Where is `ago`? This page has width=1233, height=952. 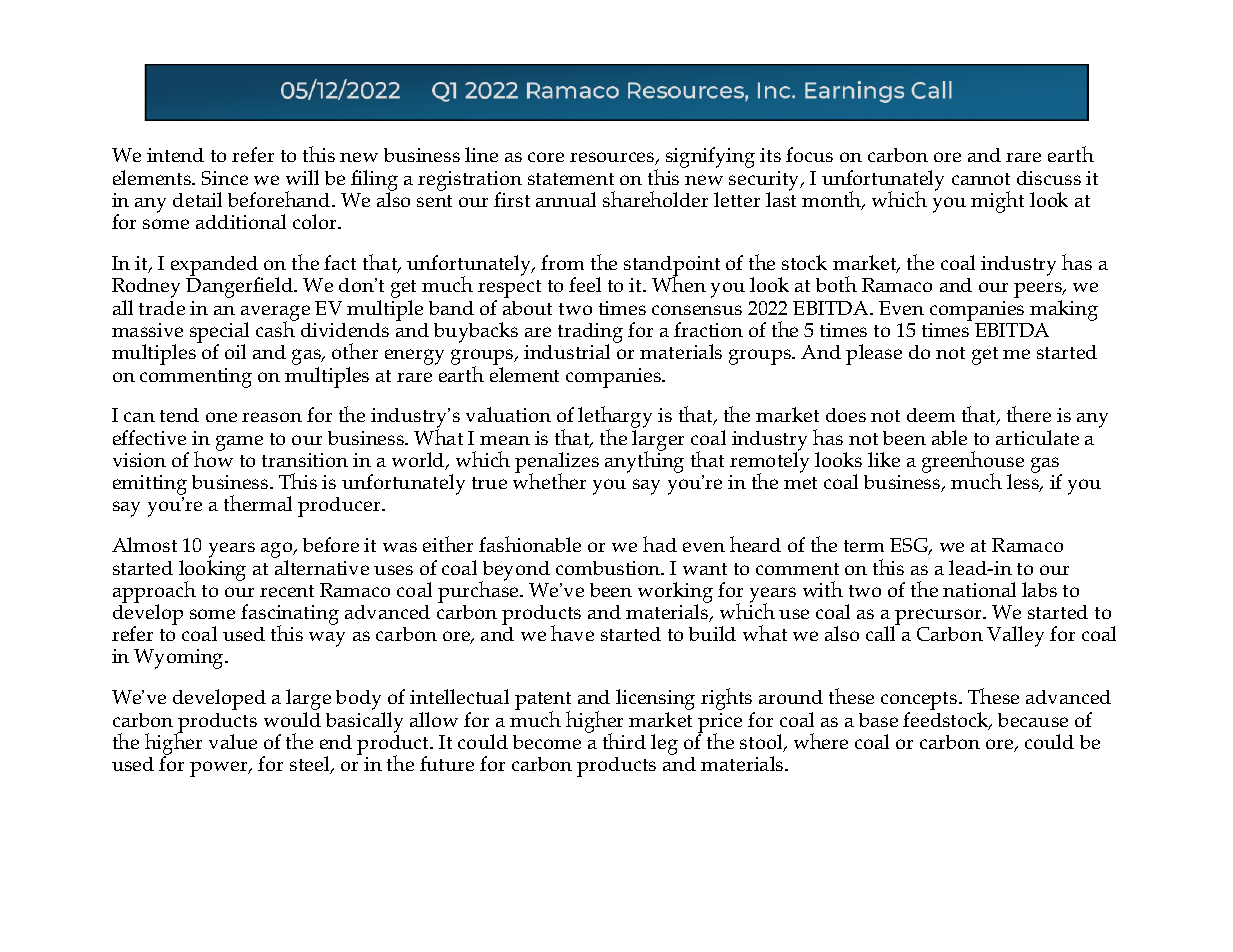 ago is located at coordinates (278, 551).
